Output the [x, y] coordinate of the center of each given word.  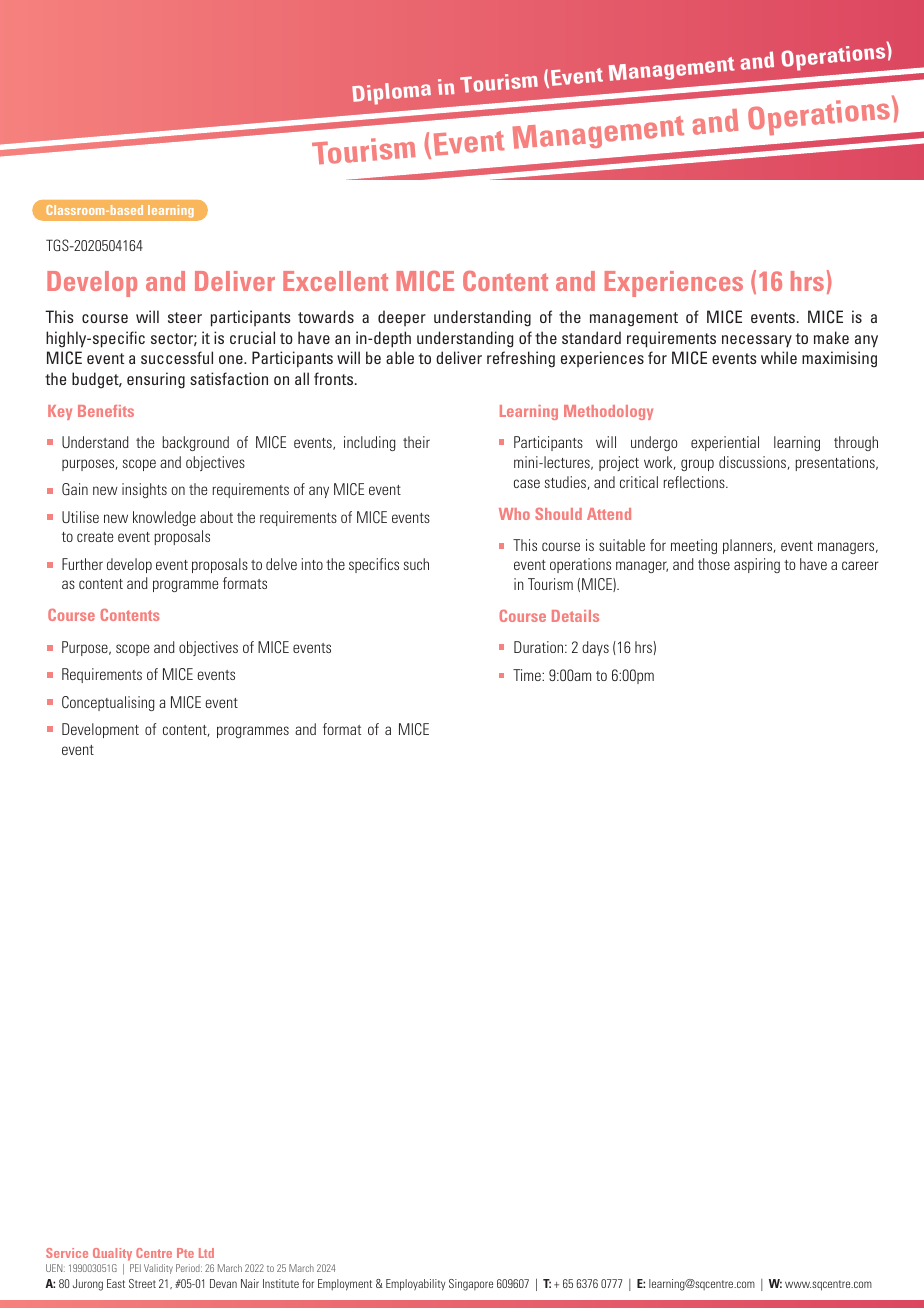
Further [82, 564]
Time [528, 675]
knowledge [164, 518]
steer [185, 317]
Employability [416, 1285]
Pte [185, 1253]
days [595, 648]
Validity [158, 1269]
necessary [757, 341]
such [416, 564]
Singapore [471, 1285]
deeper [402, 318]
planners [749, 546]
